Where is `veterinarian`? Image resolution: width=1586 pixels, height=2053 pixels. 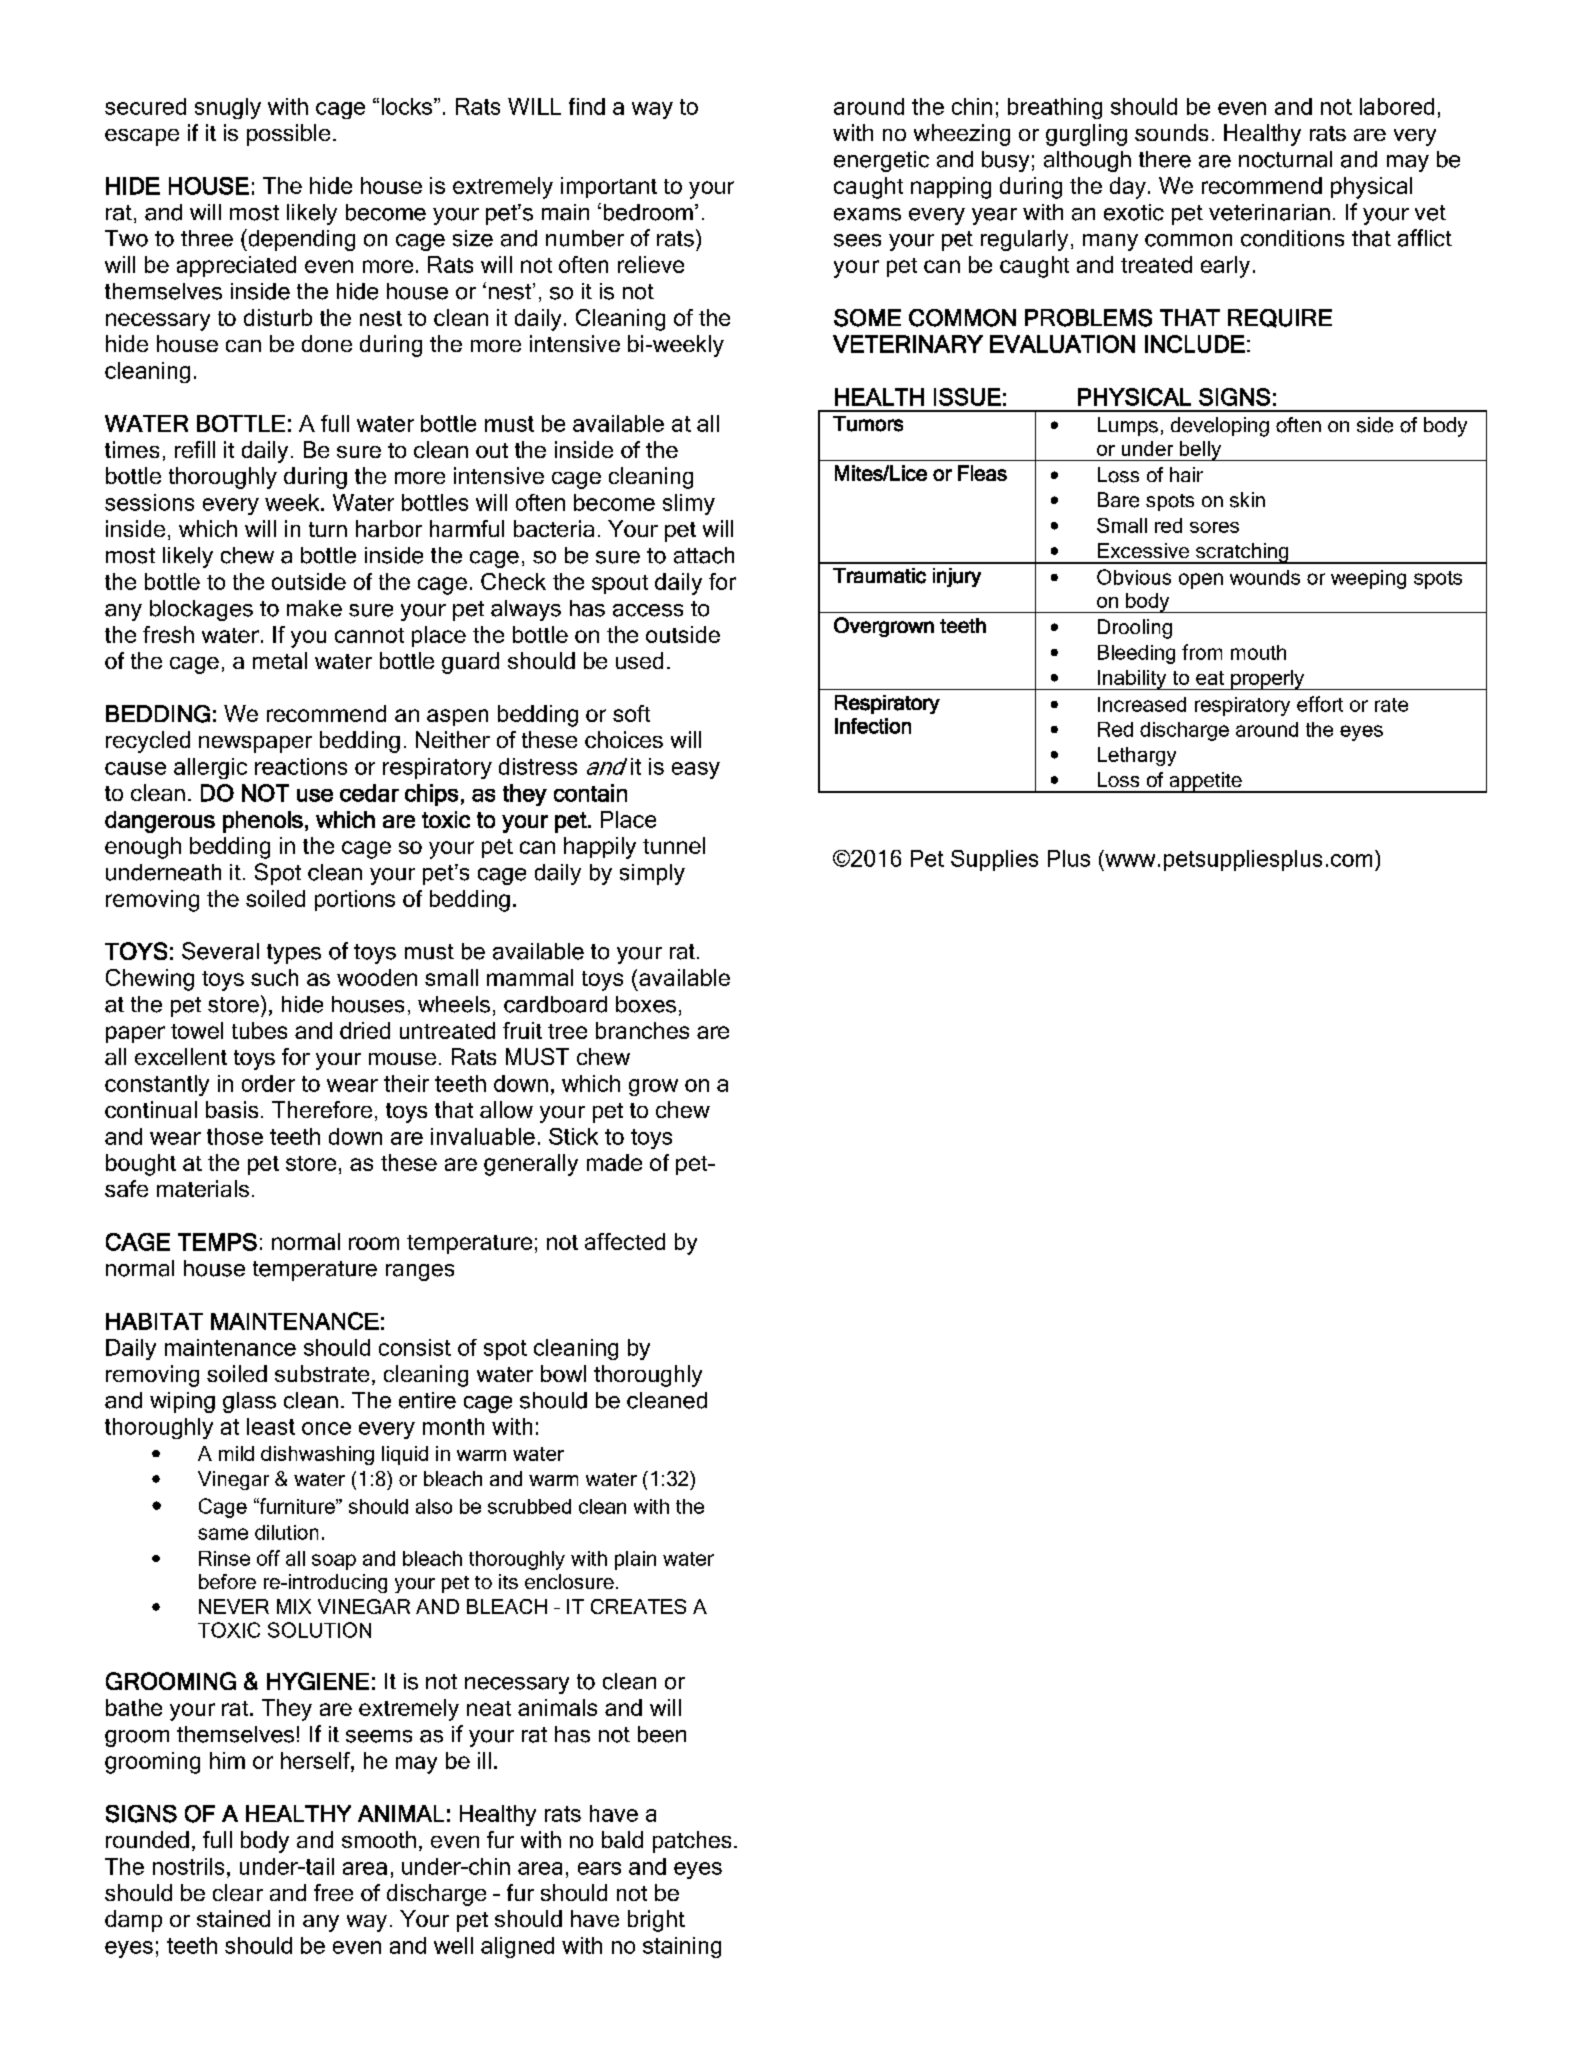
veterinarian is located at coordinates (1269, 212).
